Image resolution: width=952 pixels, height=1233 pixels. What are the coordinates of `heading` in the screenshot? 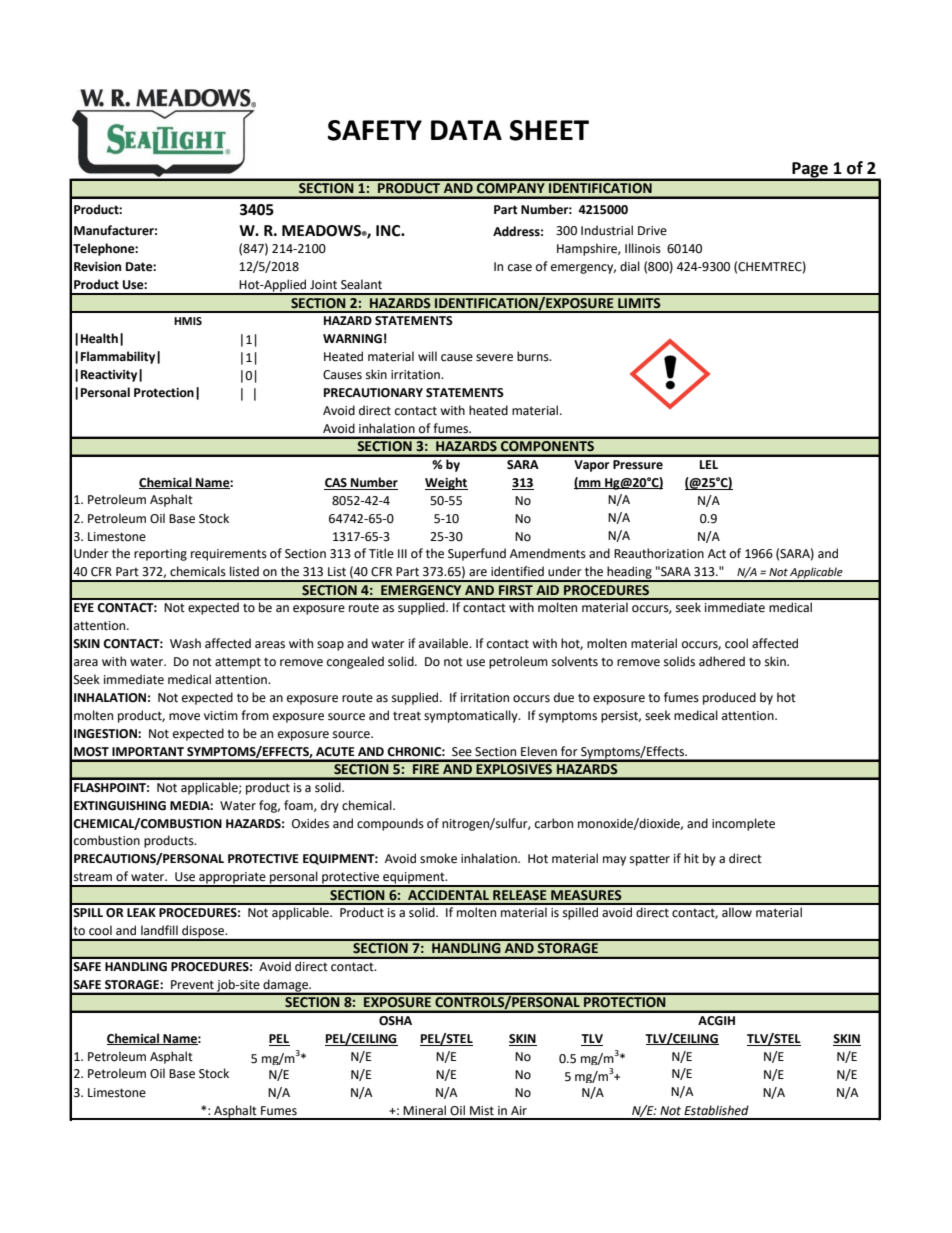 It's located at (629, 573).
